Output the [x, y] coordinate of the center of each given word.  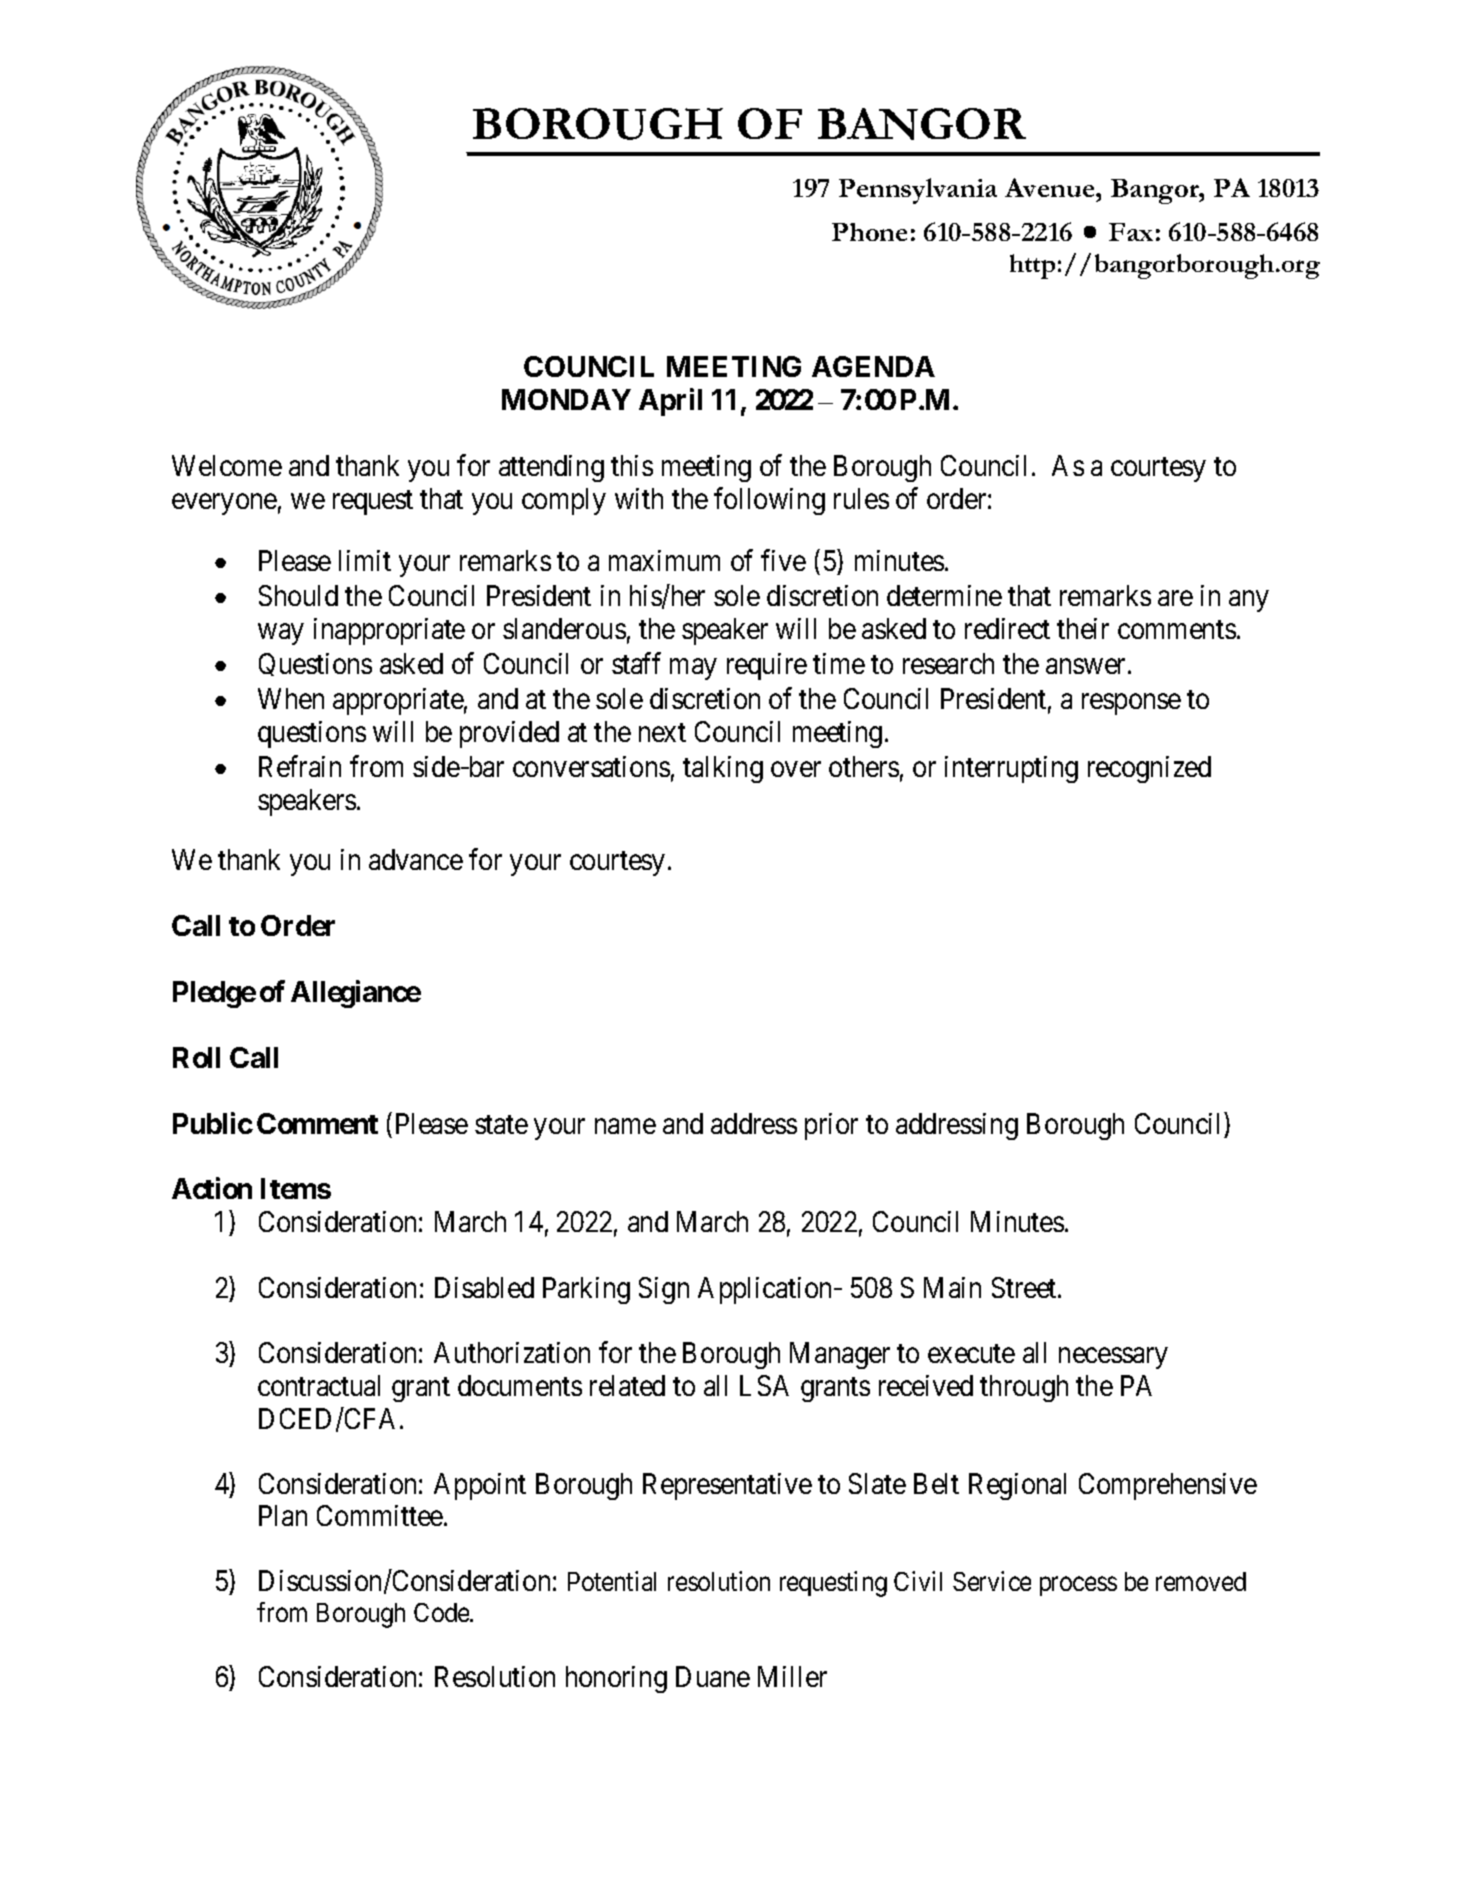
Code [442, 1612]
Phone [869, 232]
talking [723, 769]
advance [416, 859]
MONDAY [566, 399]
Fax [1131, 232]
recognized [1149, 769]
